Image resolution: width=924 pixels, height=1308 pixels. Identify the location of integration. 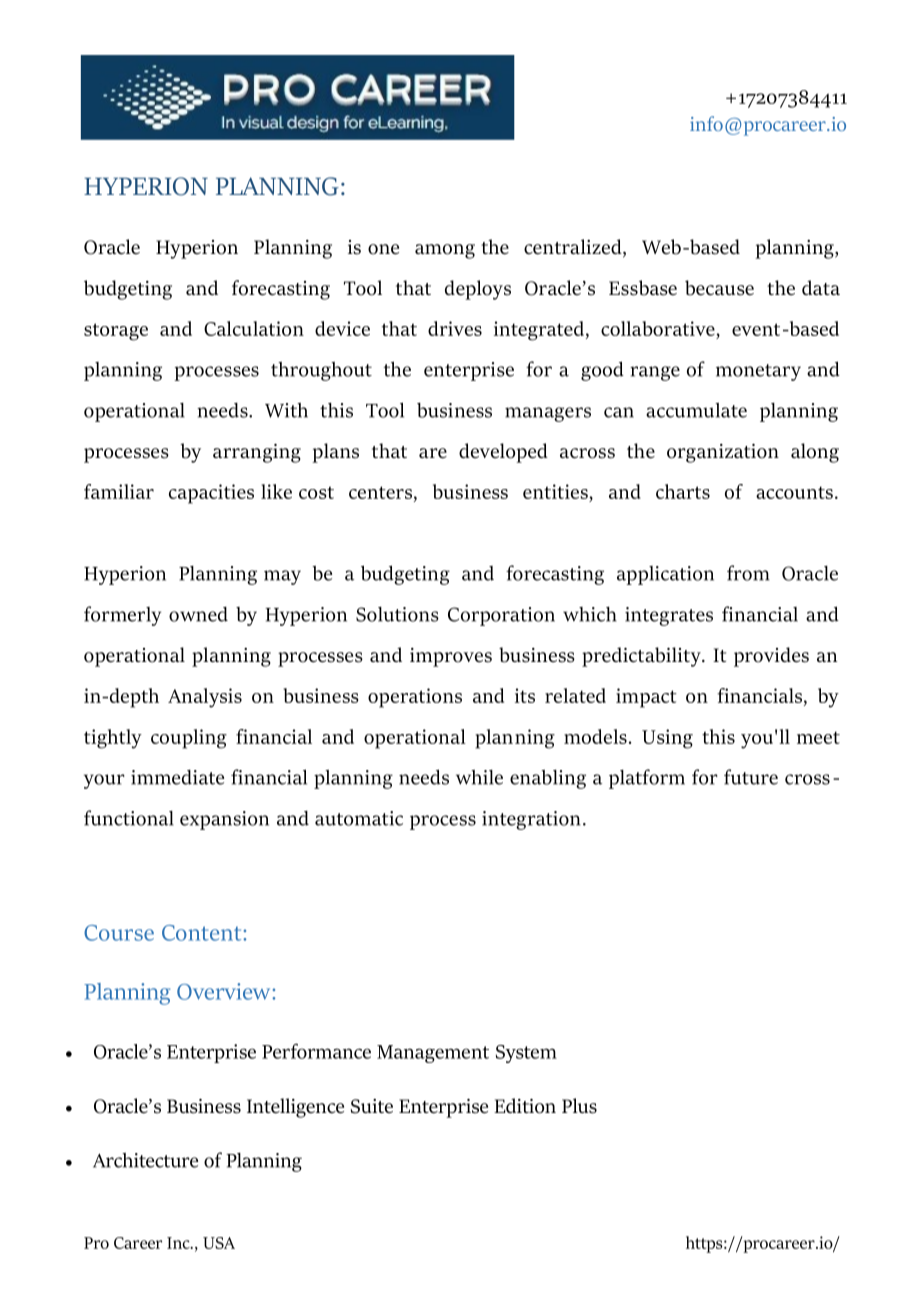
(531, 820).
